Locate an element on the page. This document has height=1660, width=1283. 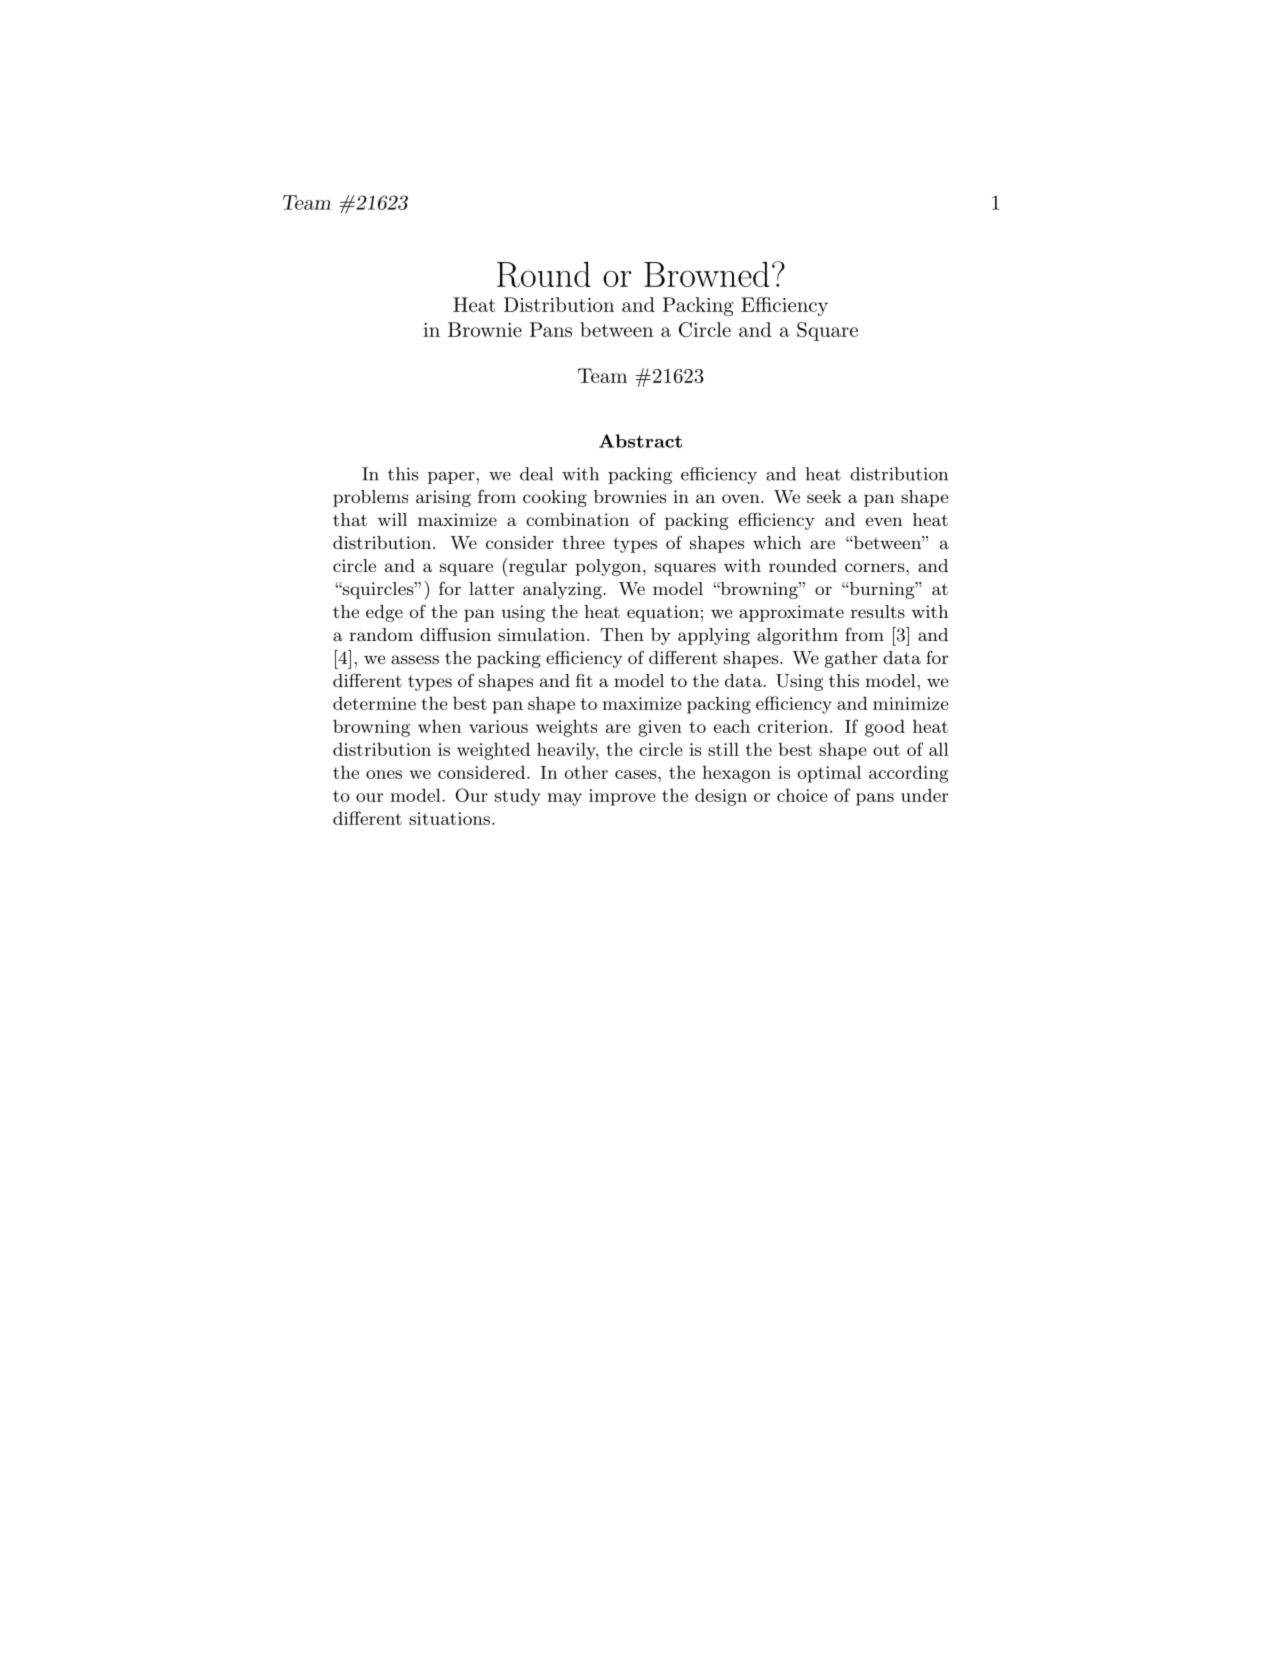
fit is located at coordinates (584, 680).
